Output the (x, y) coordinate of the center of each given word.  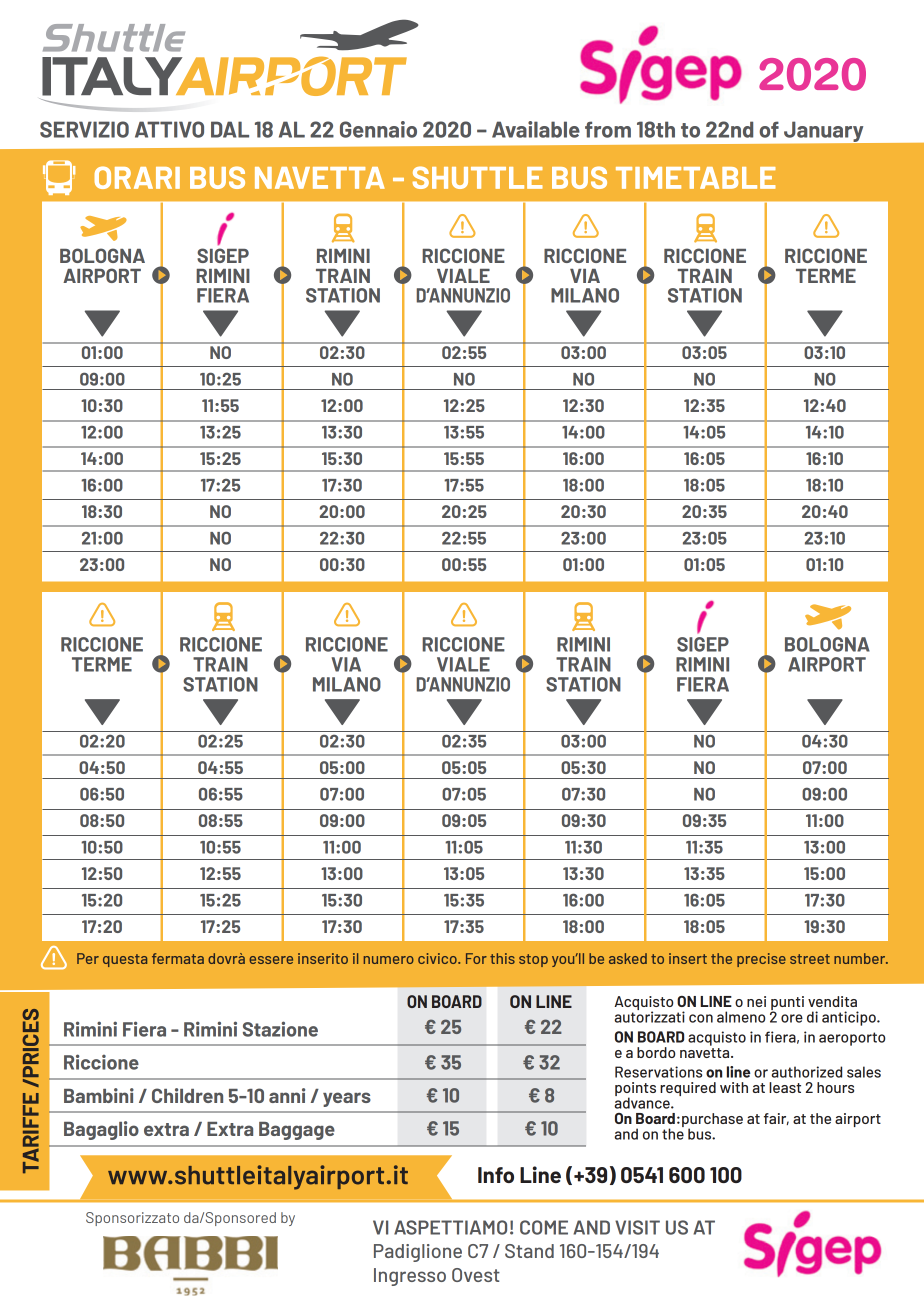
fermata (178, 958)
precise (761, 960)
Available (536, 129)
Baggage (297, 1131)
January (823, 132)
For (476, 958)
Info (496, 1175)
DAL (230, 129)
